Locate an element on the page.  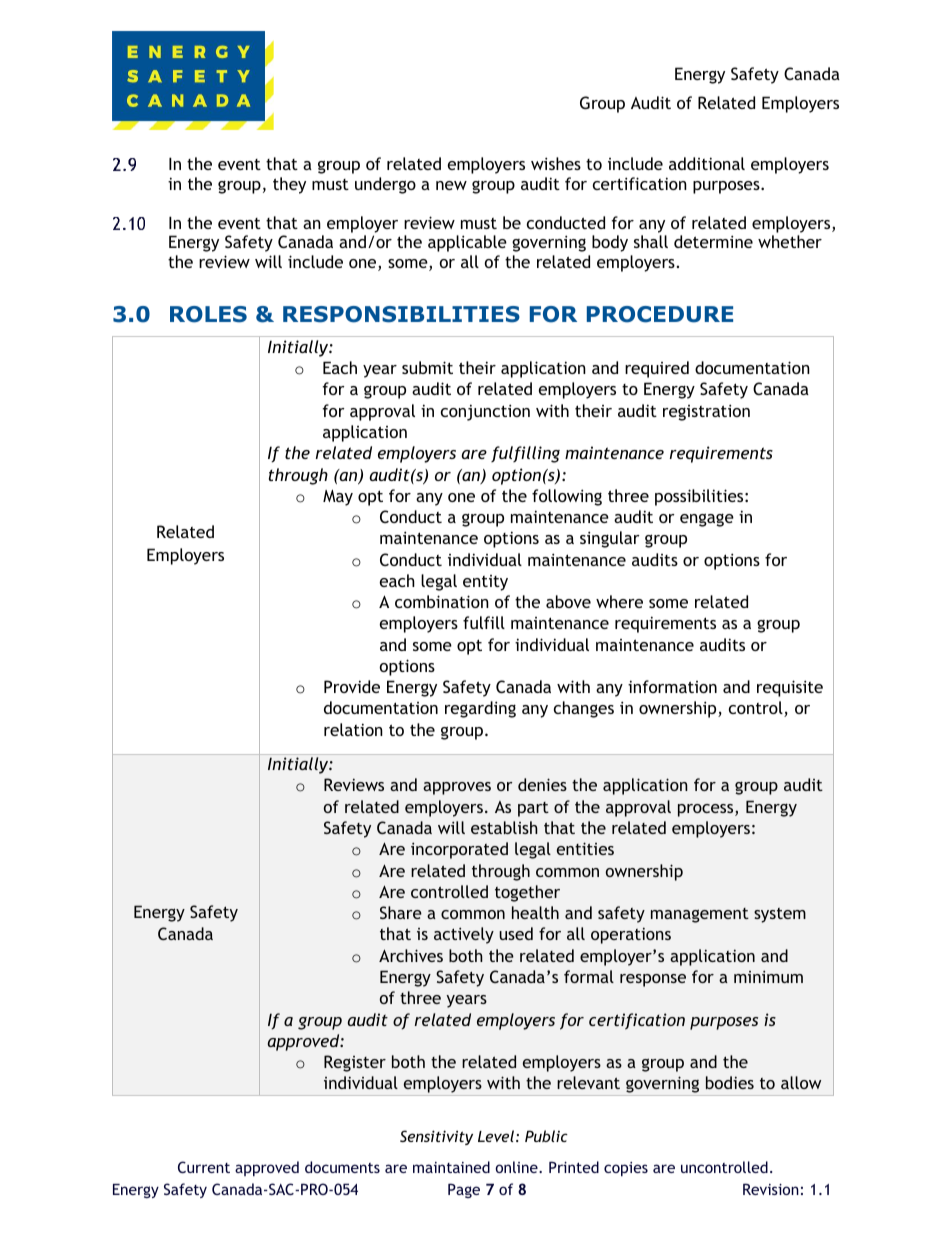
engage is located at coordinates (707, 520).
